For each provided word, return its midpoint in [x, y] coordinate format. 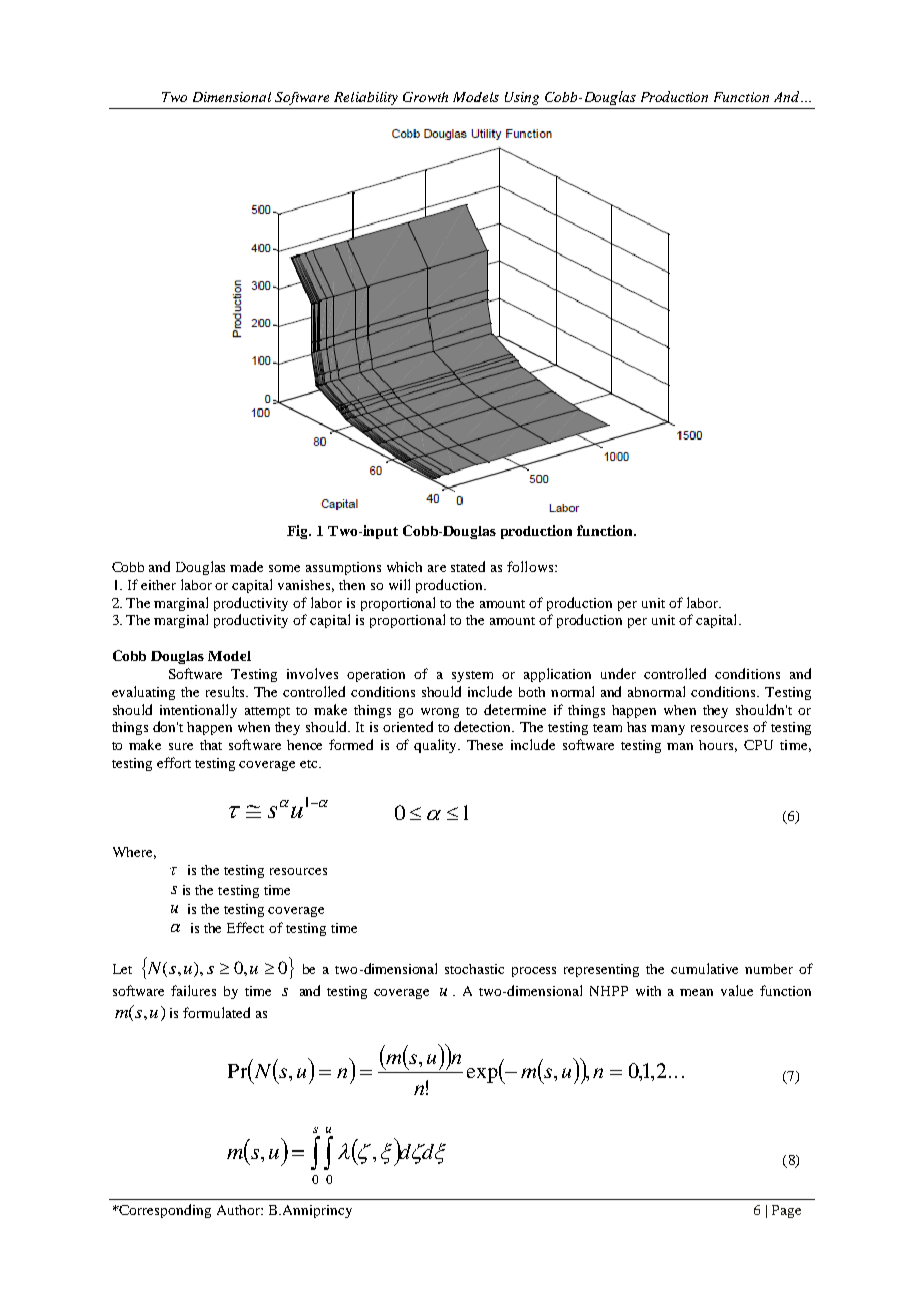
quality [437, 746]
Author [239, 1210]
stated [468, 566]
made [246, 566]
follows [531, 566]
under [618, 673]
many [668, 730]
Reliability [366, 98]
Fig [299, 532]
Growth [425, 97]
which [404, 567]
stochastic [474, 969]
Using [522, 98]
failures [193, 990]
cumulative [704, 968]
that [211, 745]
